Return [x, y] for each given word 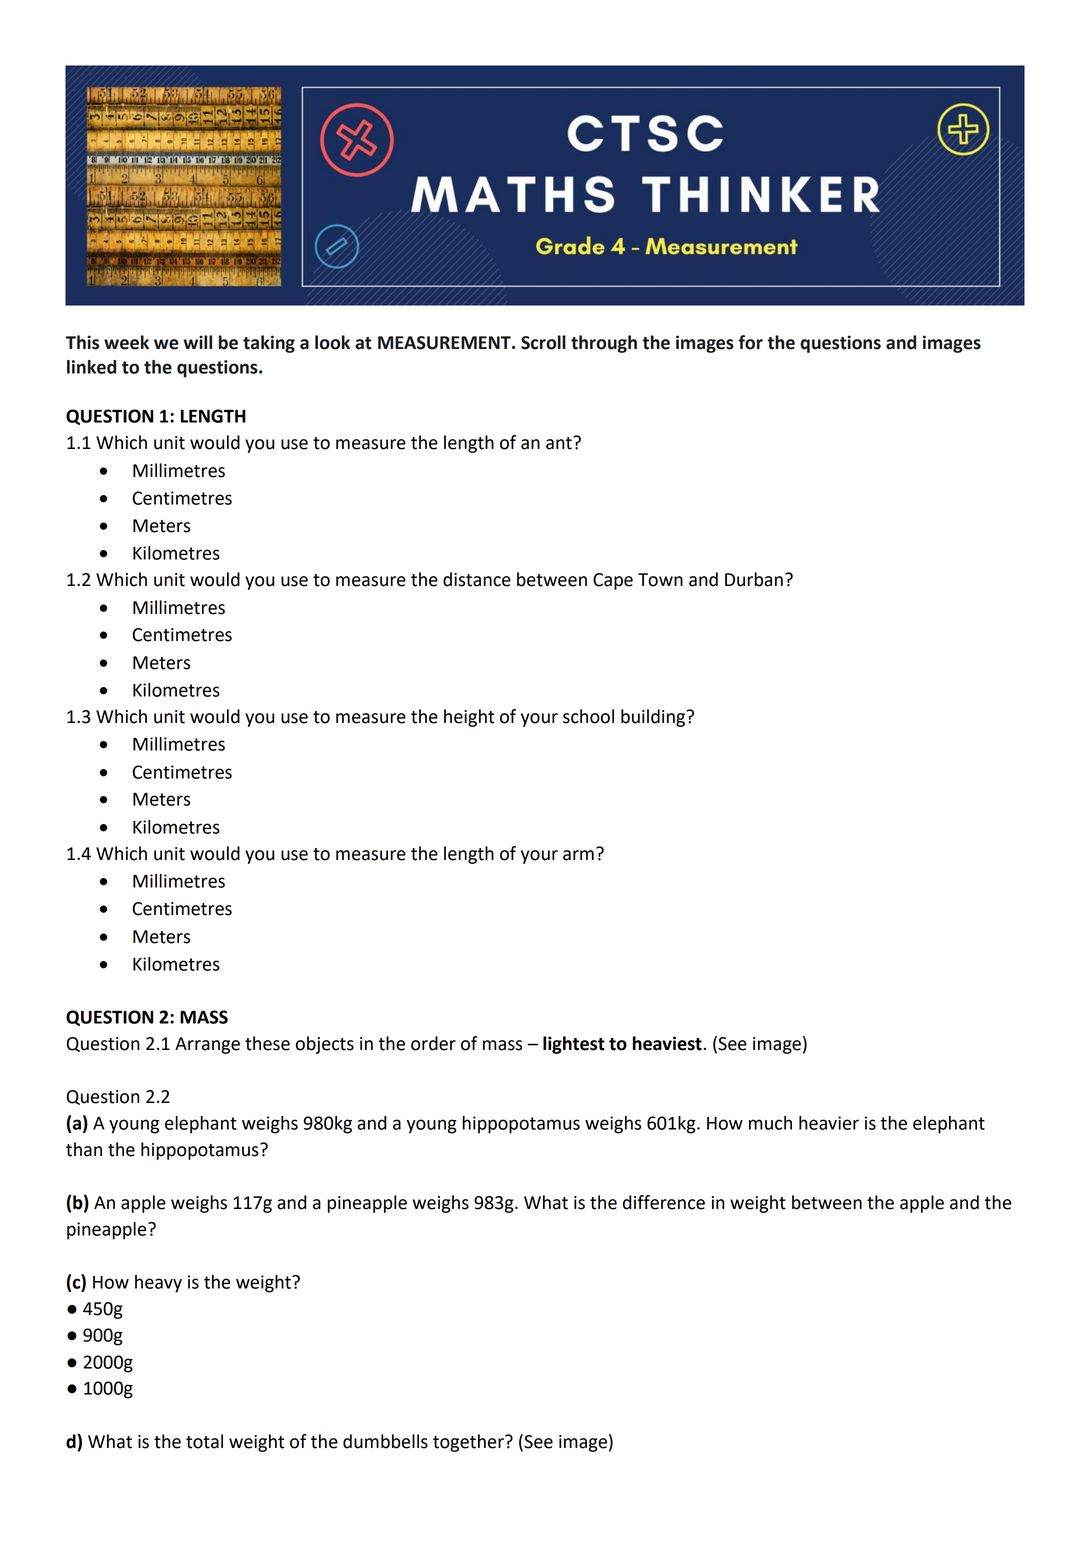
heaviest [668, 1043]
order [433, 1043]
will [197, 342]
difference [664, 1202]
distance [477, 579]
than [84, 1149]
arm [578, 855]
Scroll [543, 342]
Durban [754, 579]
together [469, 1443]
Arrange [207, 1045]
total [204, 1441]
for [750, 342]
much [770, 1123]
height [469, 718]
